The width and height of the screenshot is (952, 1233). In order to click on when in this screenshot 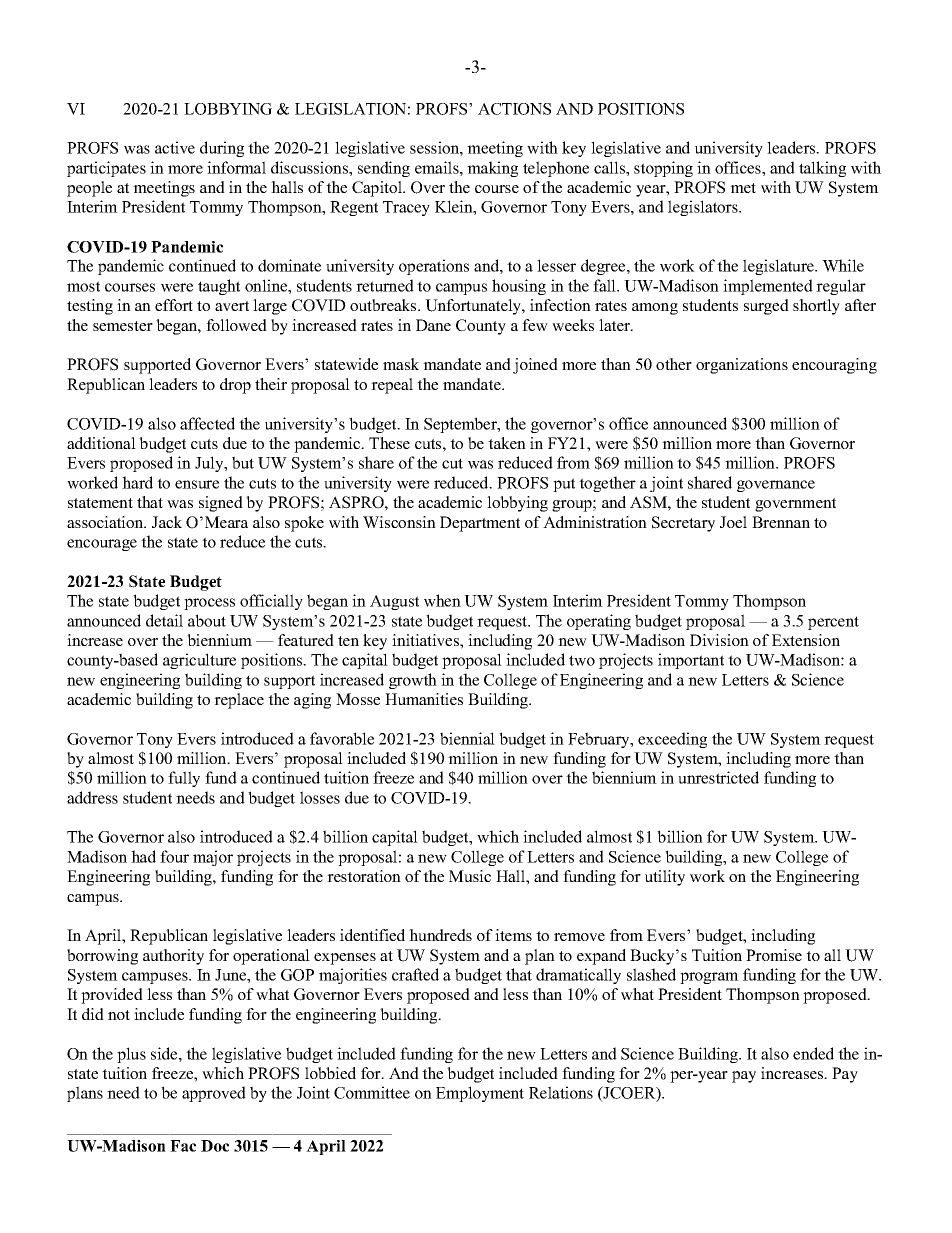, I will do `click(442, 600)`.
